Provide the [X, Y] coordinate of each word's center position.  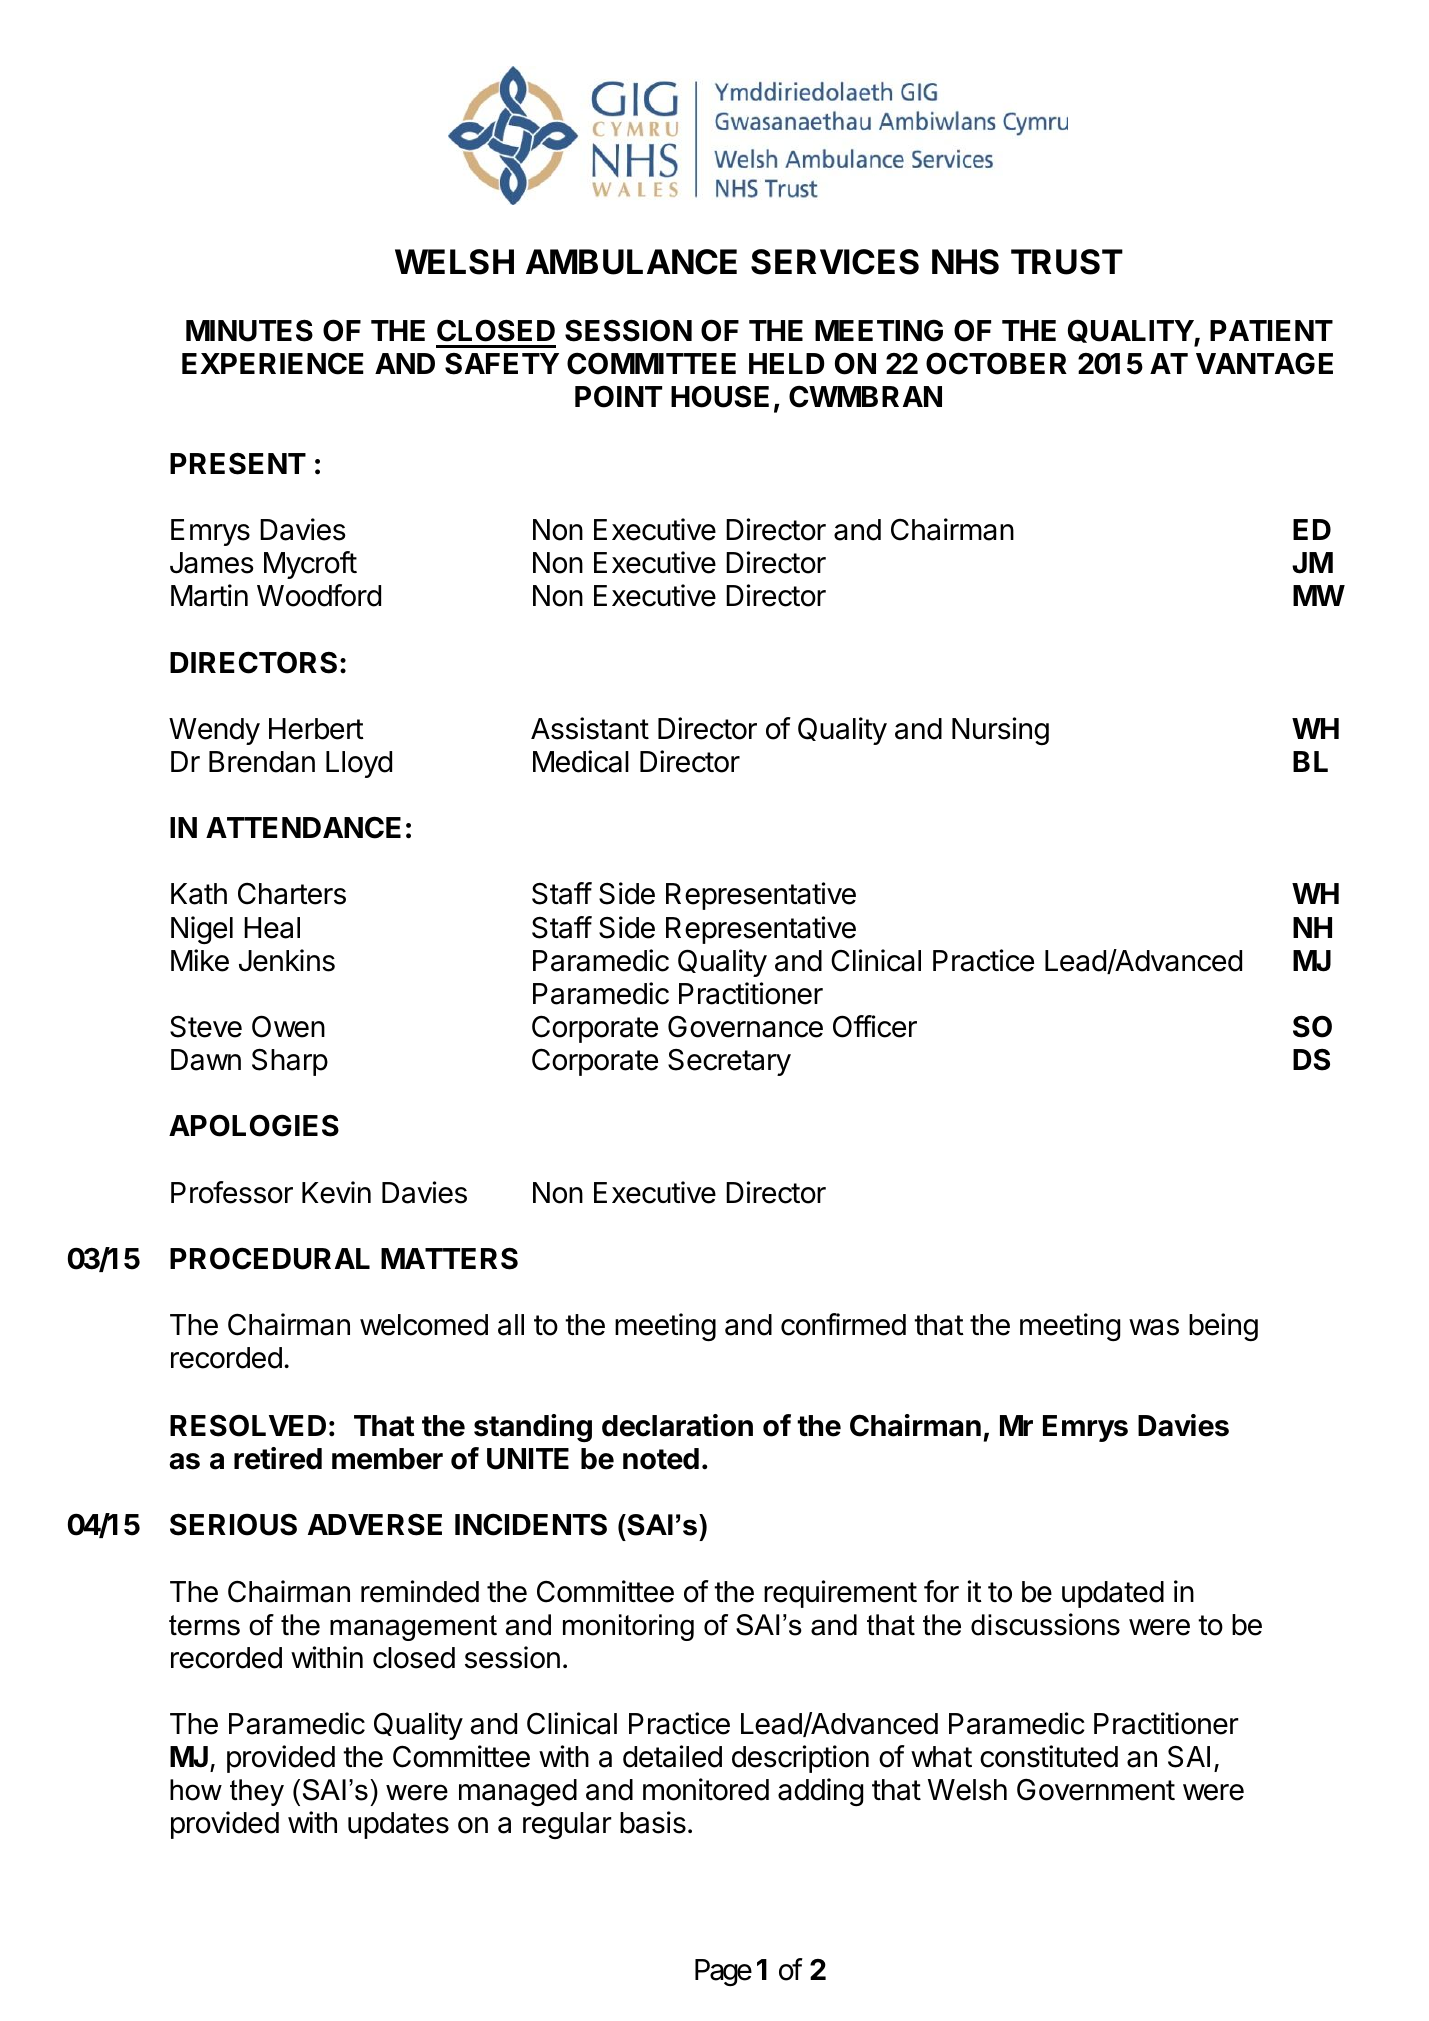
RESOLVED [248, 1425]
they [257, 1792]
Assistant [590, 728]
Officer [875, 1026]
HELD [787, 363]
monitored [706, 1789]
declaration [677, 1425]
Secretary [729, 1062]
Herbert [316, 729]
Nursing [1000, 731]
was [1154, 1327]
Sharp [290, 1062]
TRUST [1067, 262]
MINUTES [249, 330]
